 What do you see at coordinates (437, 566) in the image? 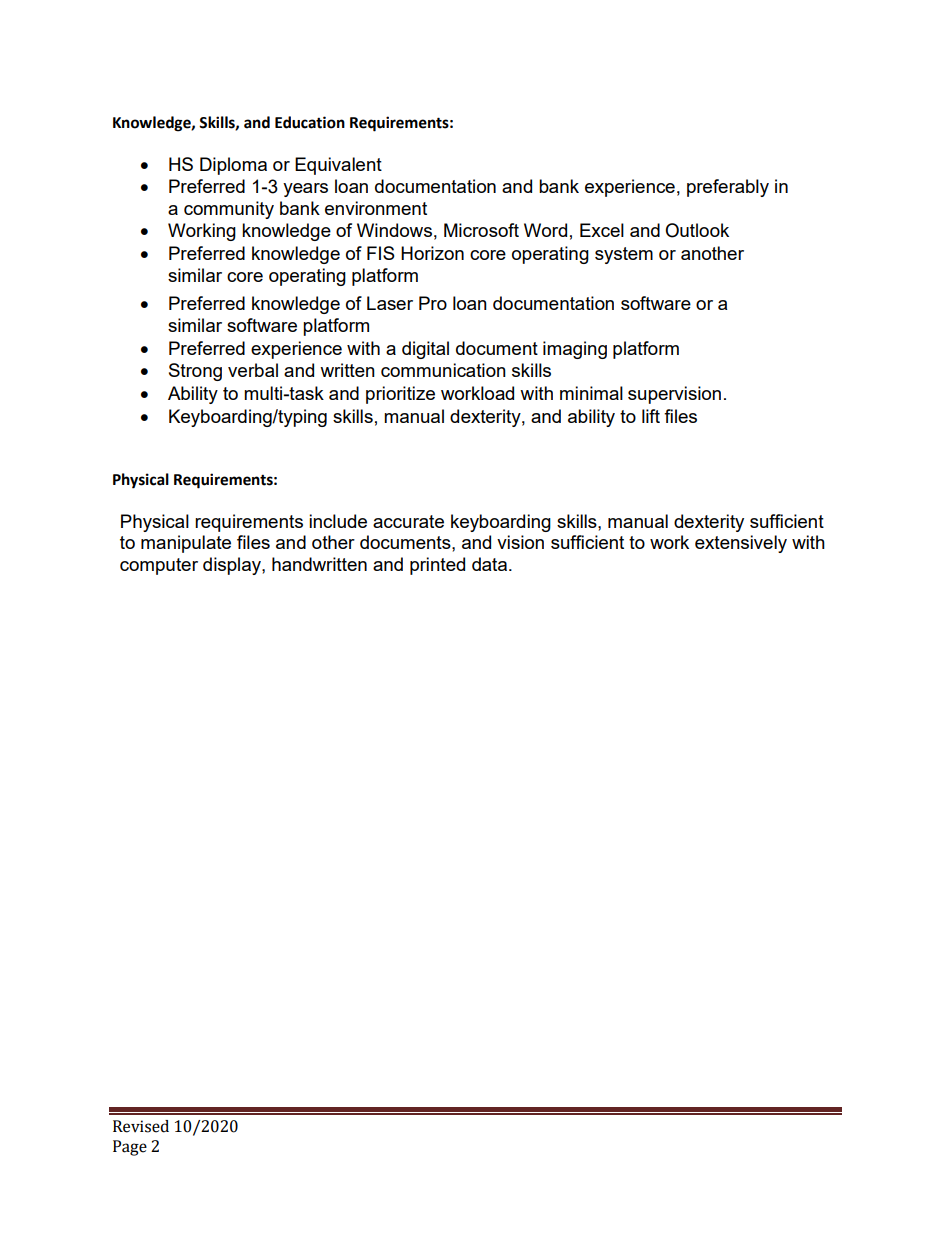
I see `printed` at bounding box center [437, 566].
